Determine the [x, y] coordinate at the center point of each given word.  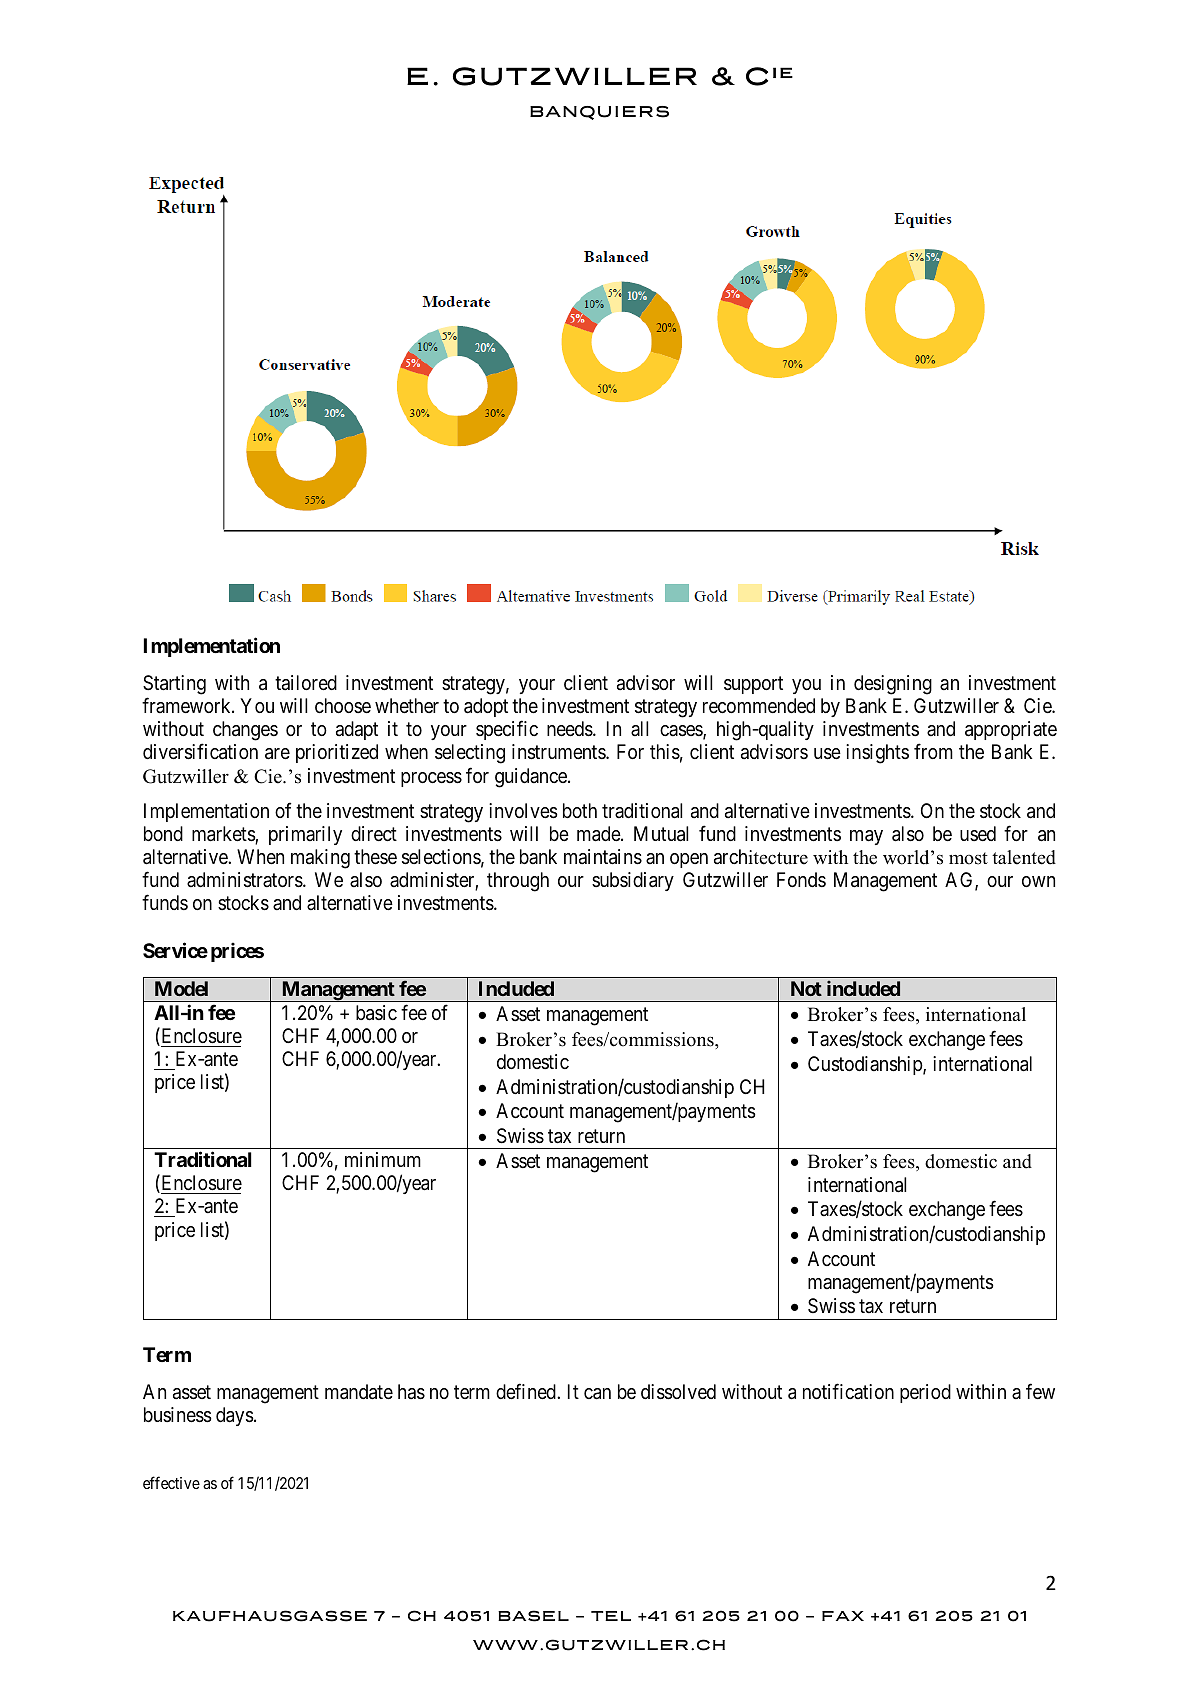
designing [893, 685]
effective [171, 1482]
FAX [843, 1616]
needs [570, 729]
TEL [611, 1616]
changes [245, 731]
